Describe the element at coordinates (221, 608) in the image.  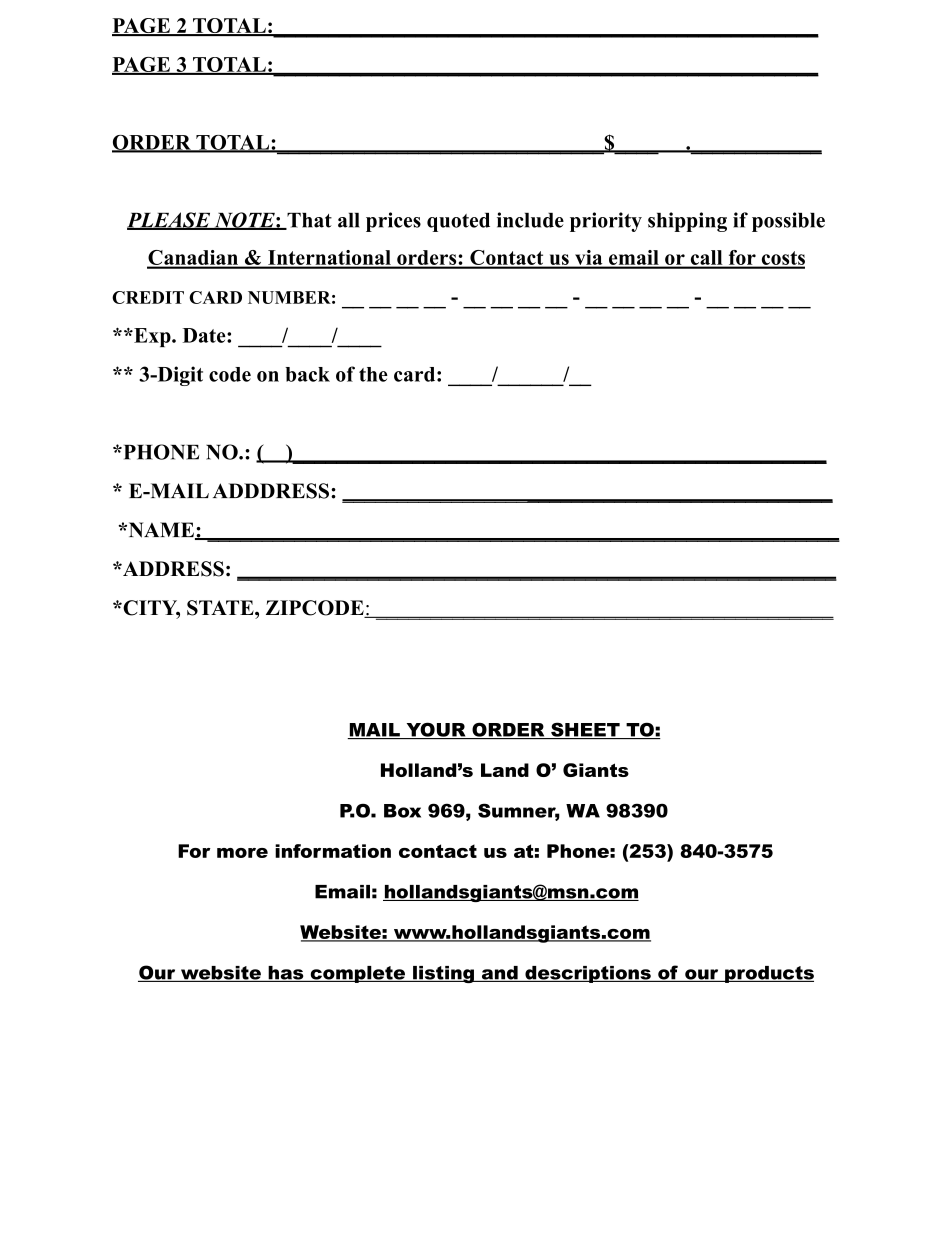
I see `STATE` at that location.
